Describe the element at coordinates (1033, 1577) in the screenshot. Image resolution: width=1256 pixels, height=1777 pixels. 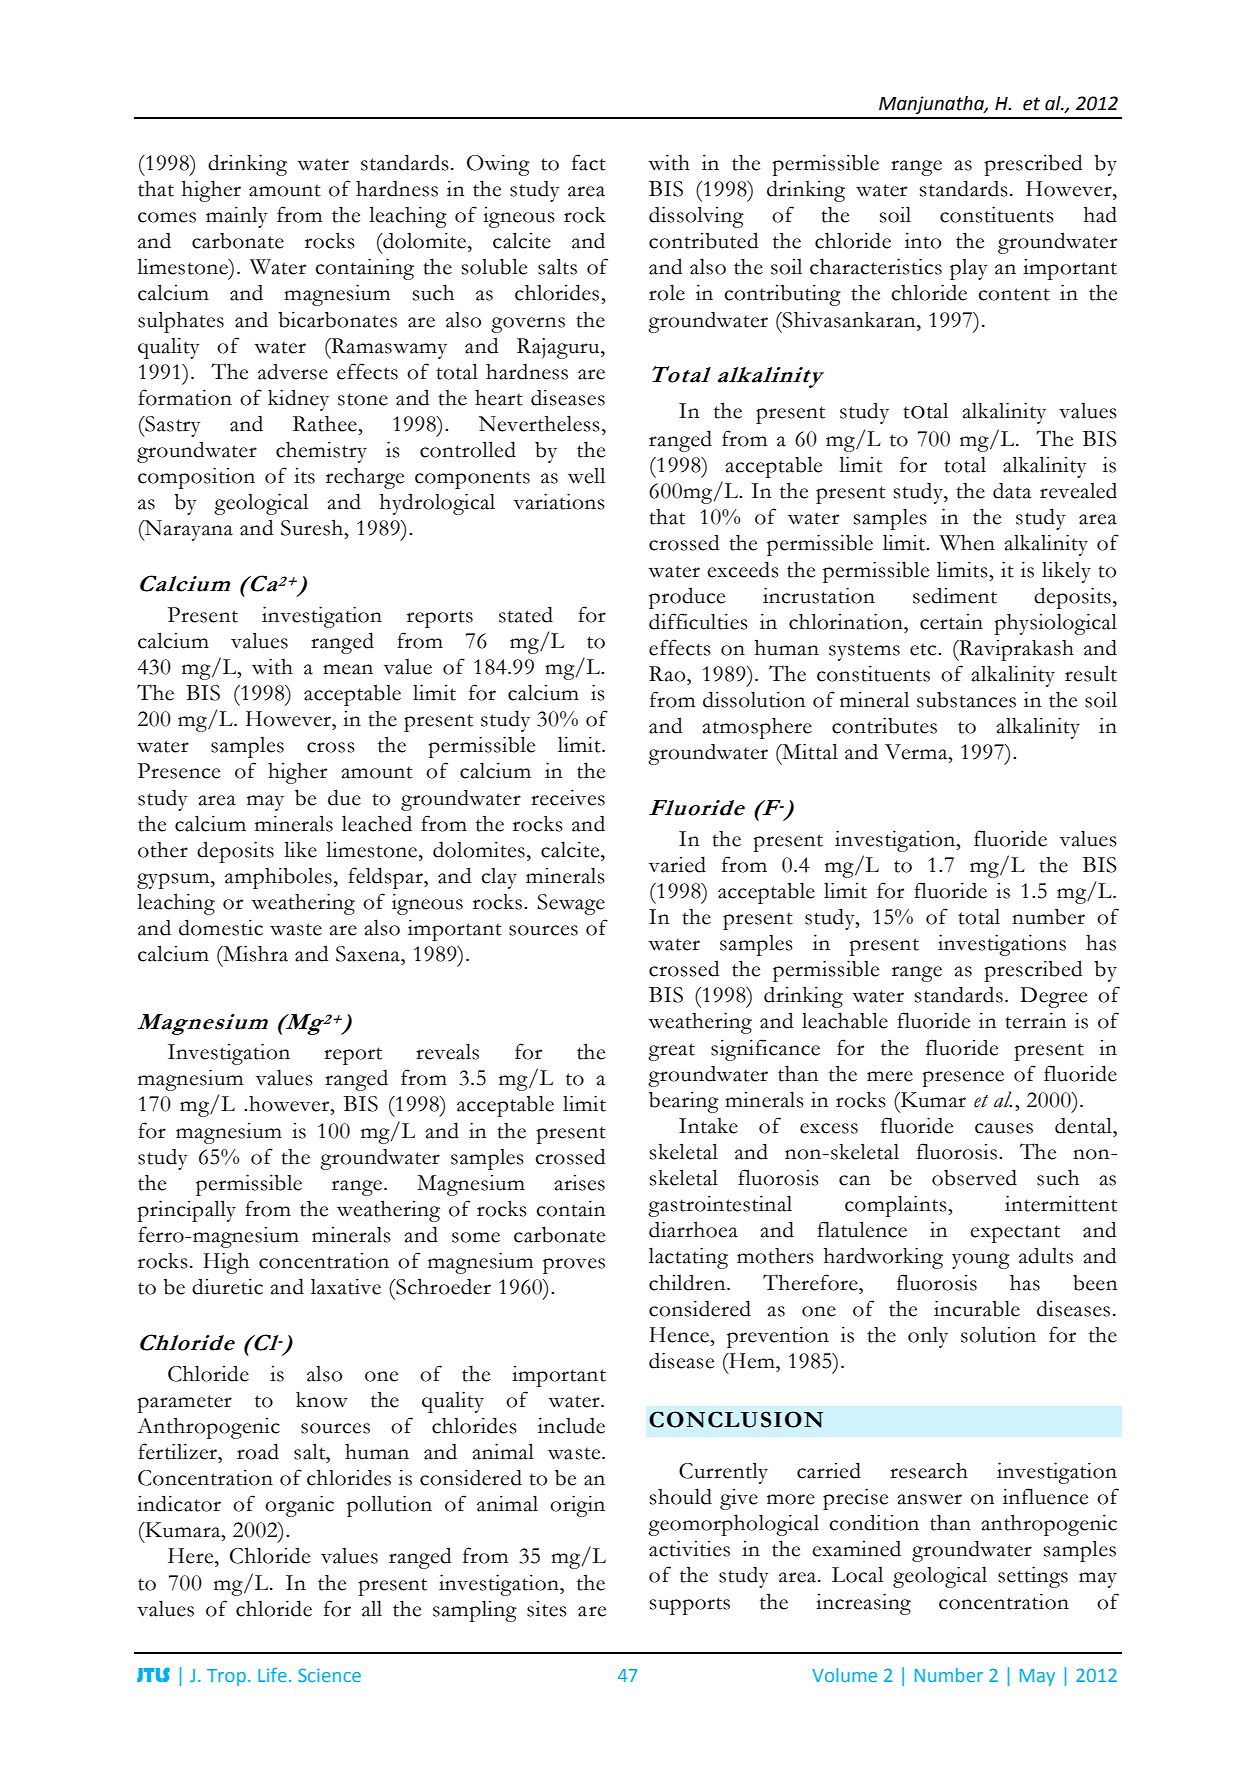
I see `settings` at that location.
